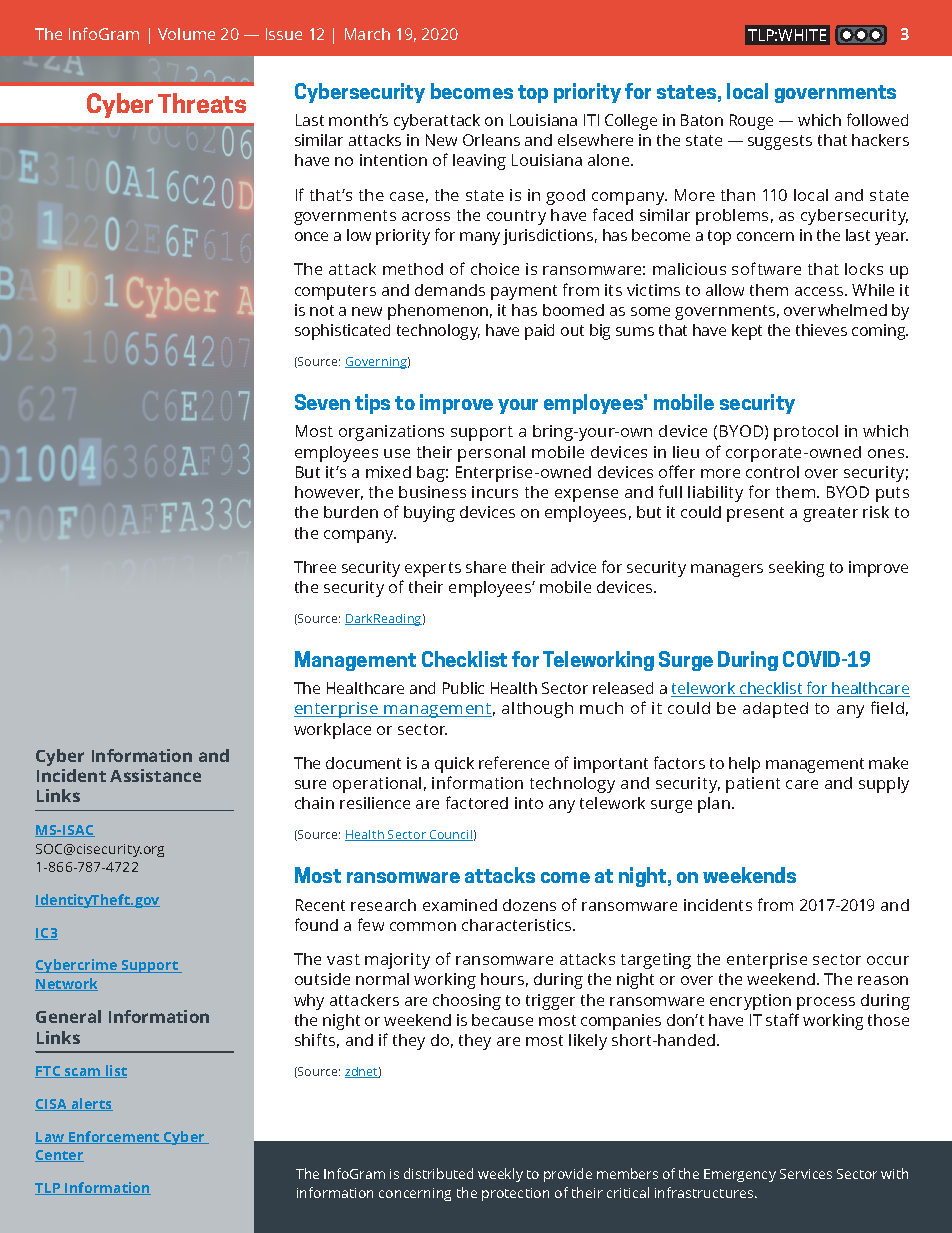 This screenshot has height=1233, width=952. I want to click on incurs, so click(495, 492).
